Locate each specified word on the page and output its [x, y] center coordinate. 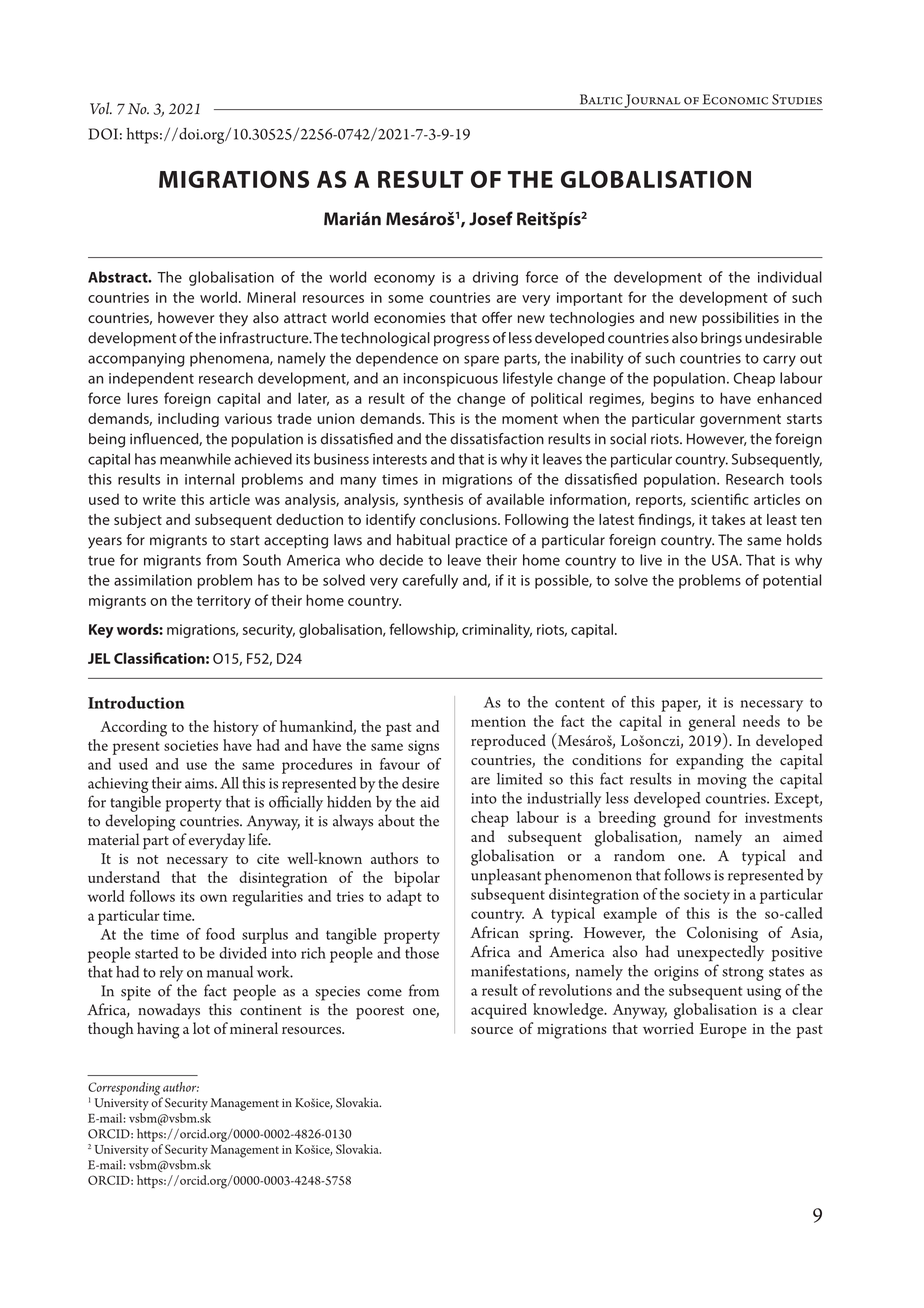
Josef [491, 218]
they [233, 319]
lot [201, 1028]
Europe [723, 1030]
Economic [735, 99]
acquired [499, 1011]
